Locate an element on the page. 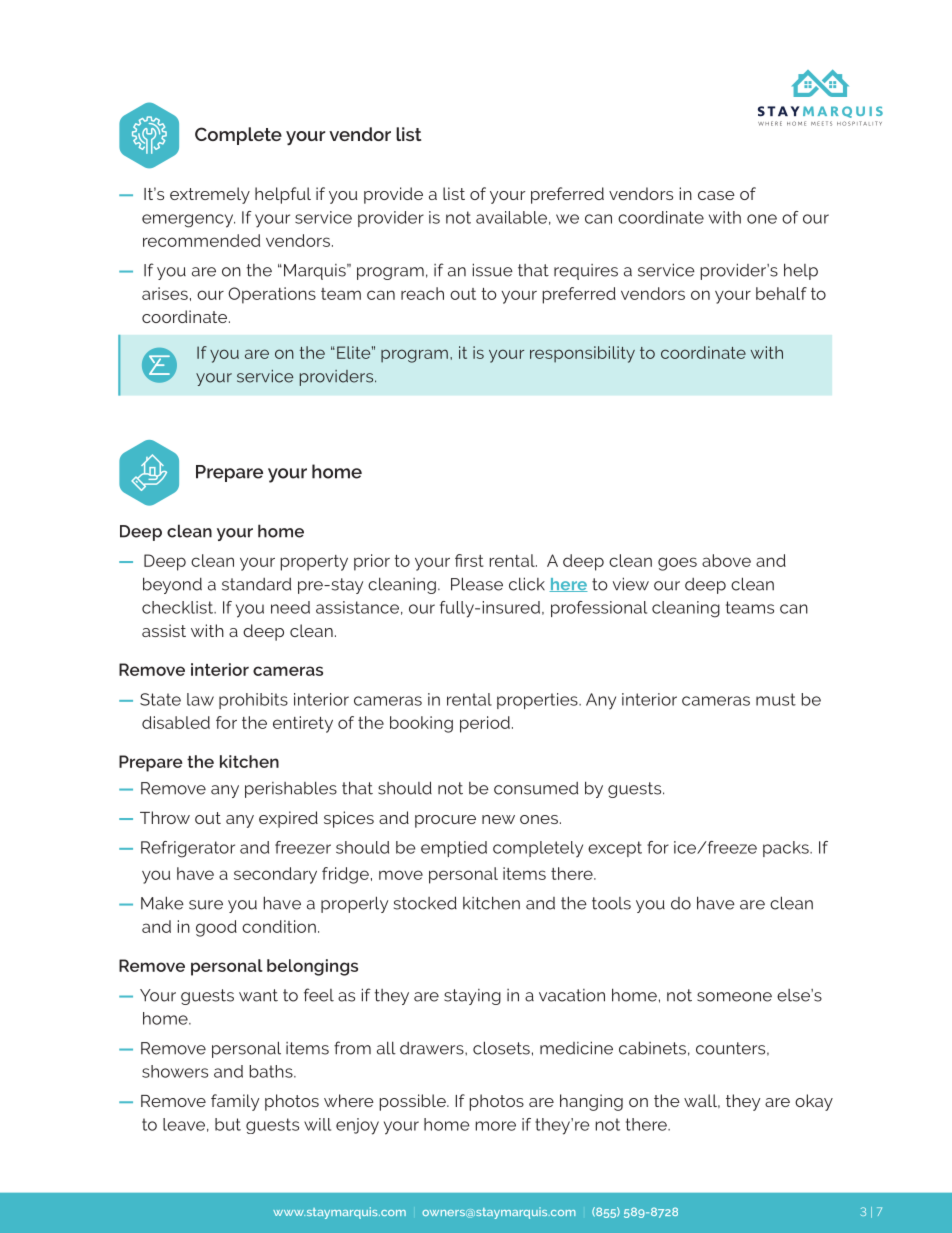  case is located at coordinates (716, 195).
